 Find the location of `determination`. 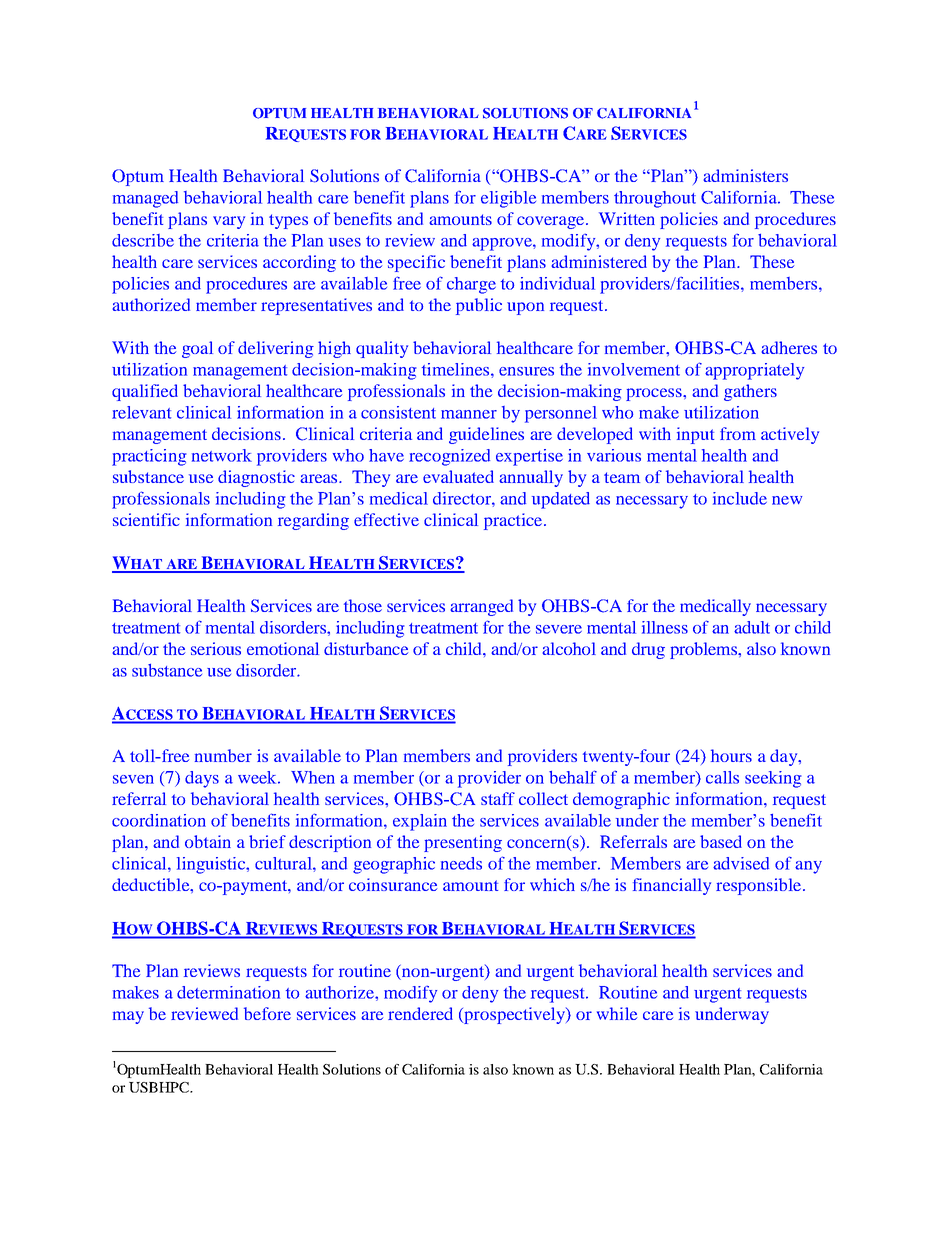

determination is located at coordinates (228, 992).
